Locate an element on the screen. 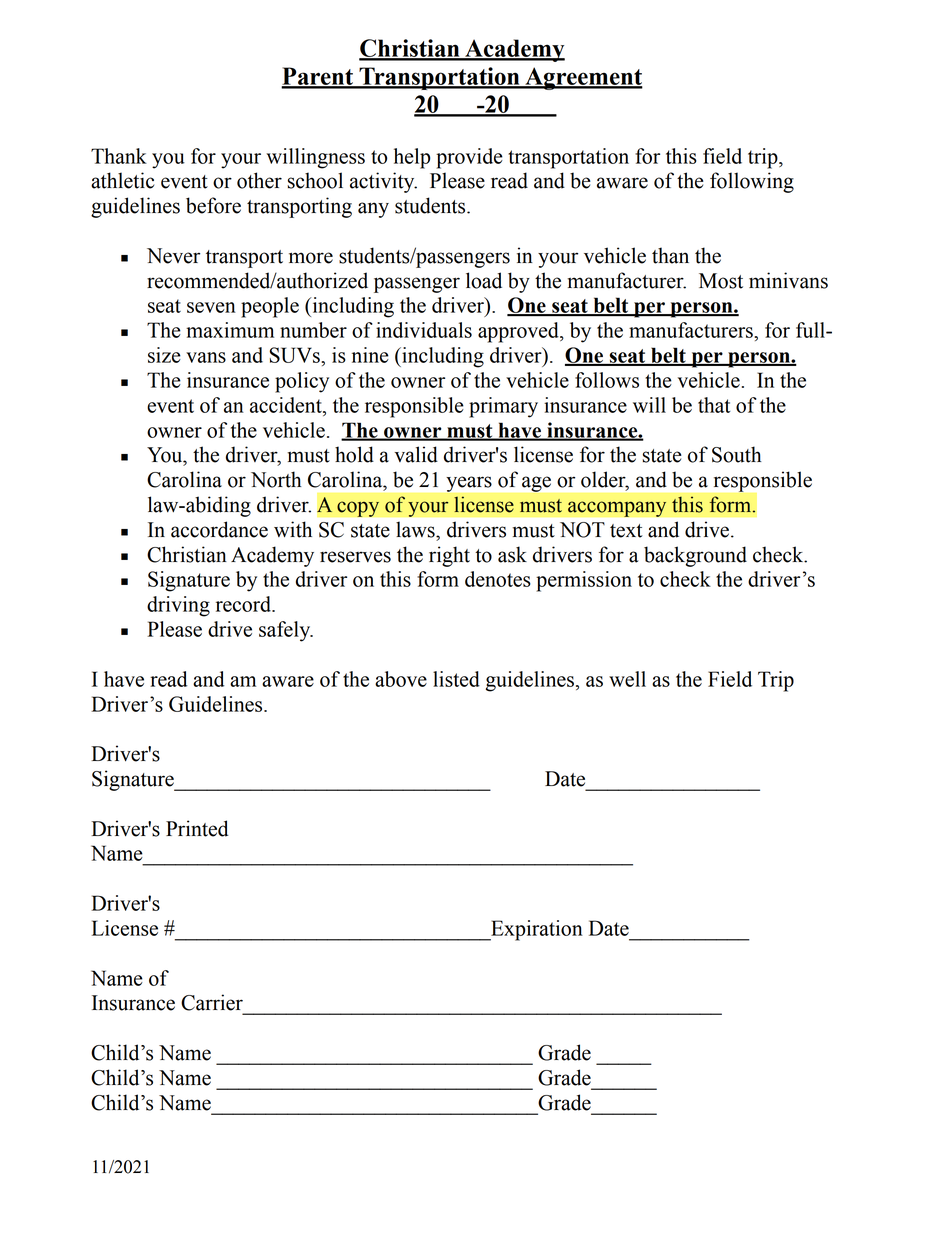 This screenshot has height=1233, width=952. maximum is located at coordinates (230, 330).
